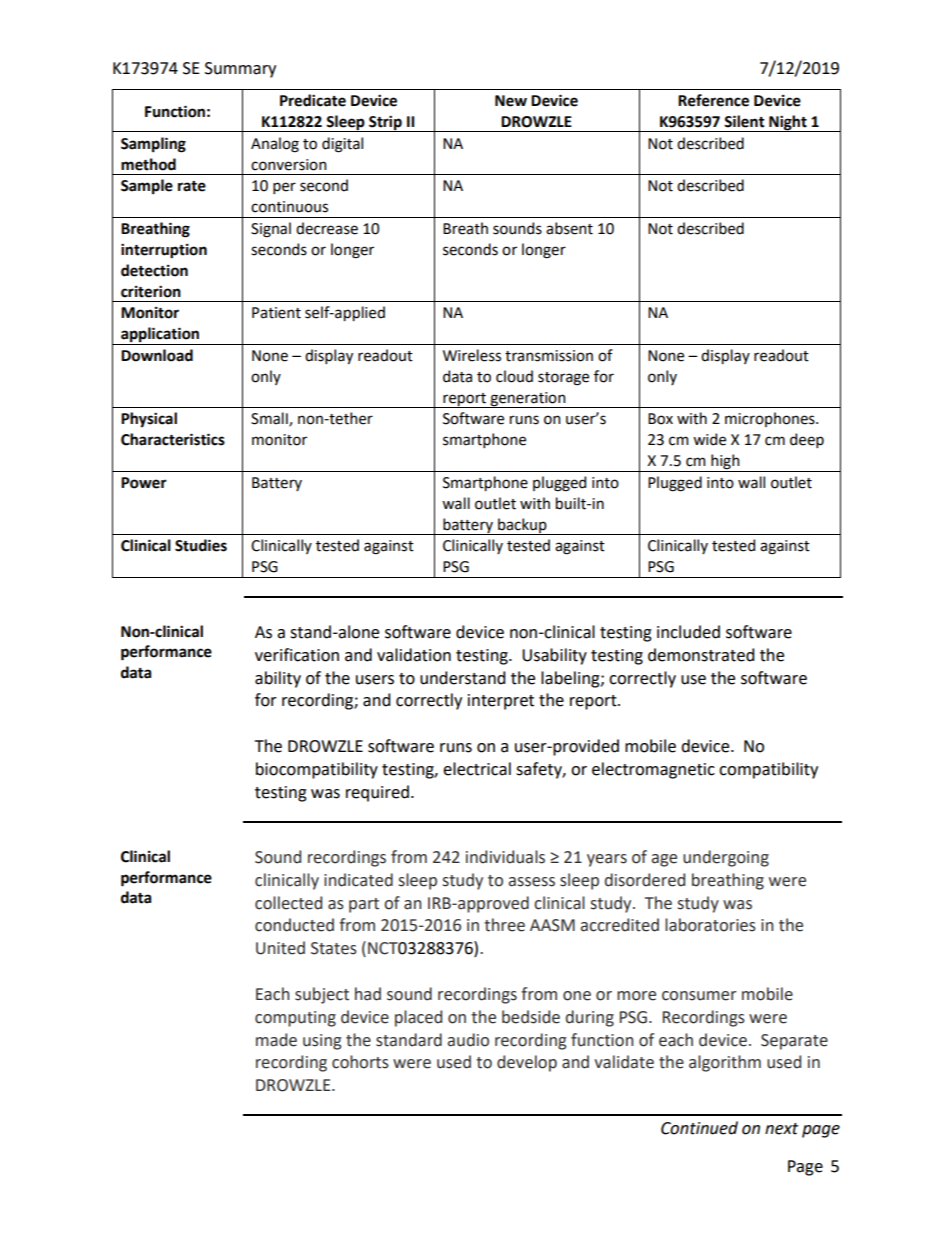 This screenshot has width=952, height=1233. What do you see at coordinates (276, 1040) in the screenshot?
I see `made` at bounding box center [276, 1040].
